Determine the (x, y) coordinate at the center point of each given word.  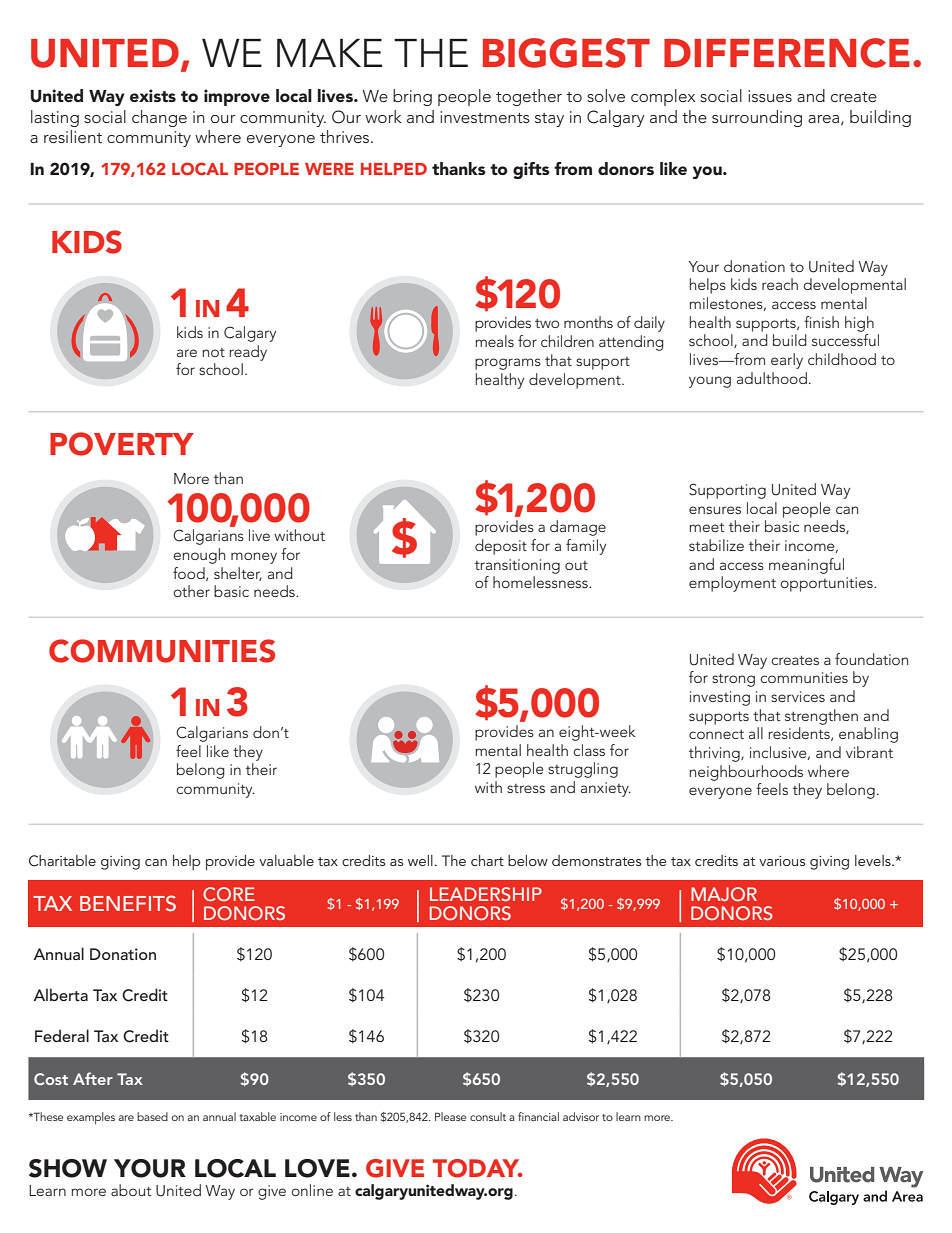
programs (508, 364)
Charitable (62, 861)
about (131, 1190)
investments (485, 117)
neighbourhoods (746, 773)
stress (526, 788)
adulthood (772, 378)
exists (153, 95)
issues (770, 96)
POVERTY (122, 444)
